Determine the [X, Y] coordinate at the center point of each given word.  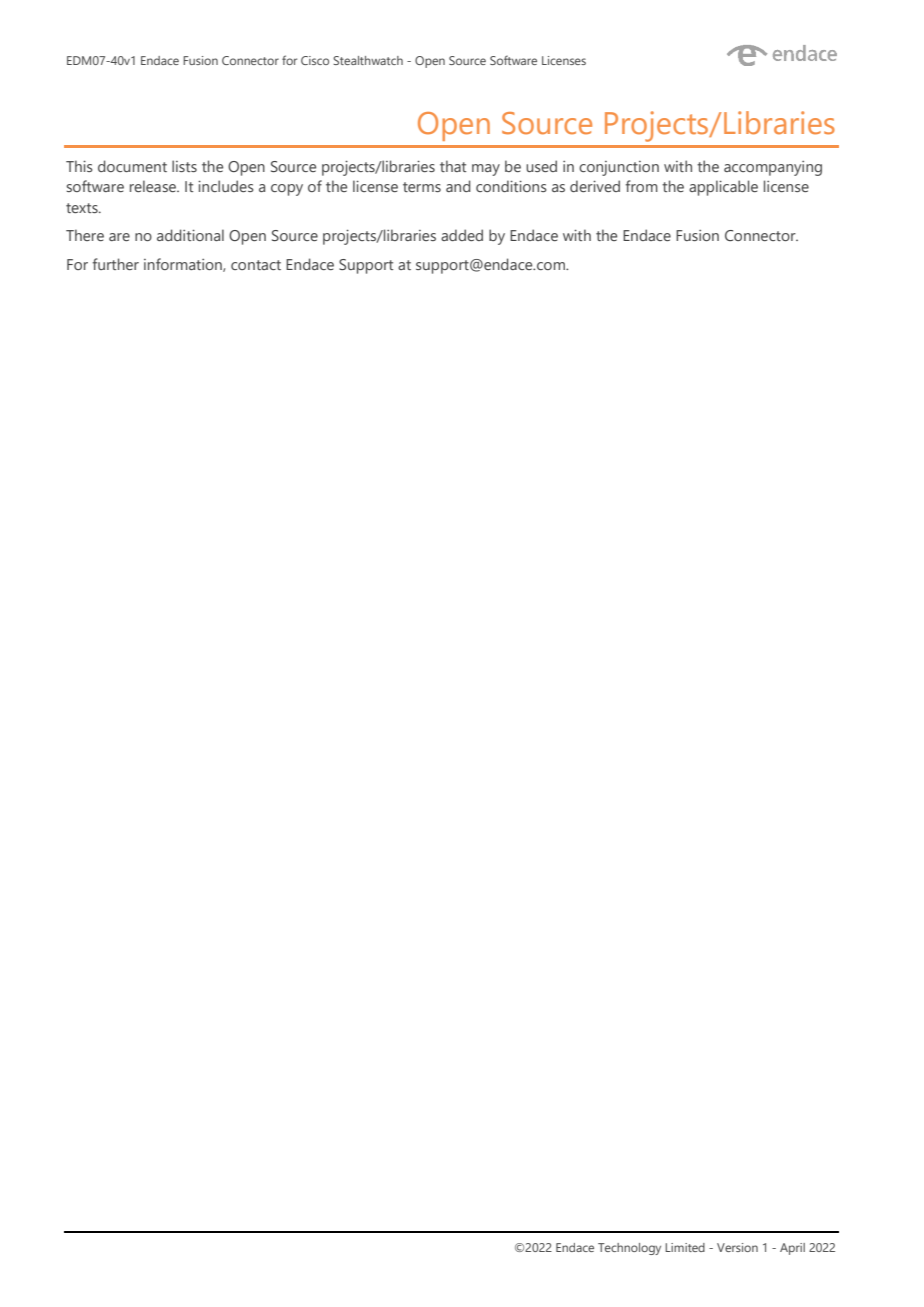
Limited [685, 1247]
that [453, 166]
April [792, 1249]
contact [256, 265]
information [184, 265]
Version [737, 1247]
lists [184, 166]
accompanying [773, 168]
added [462, 235]
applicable [723, 188]
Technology [629, 1249]
